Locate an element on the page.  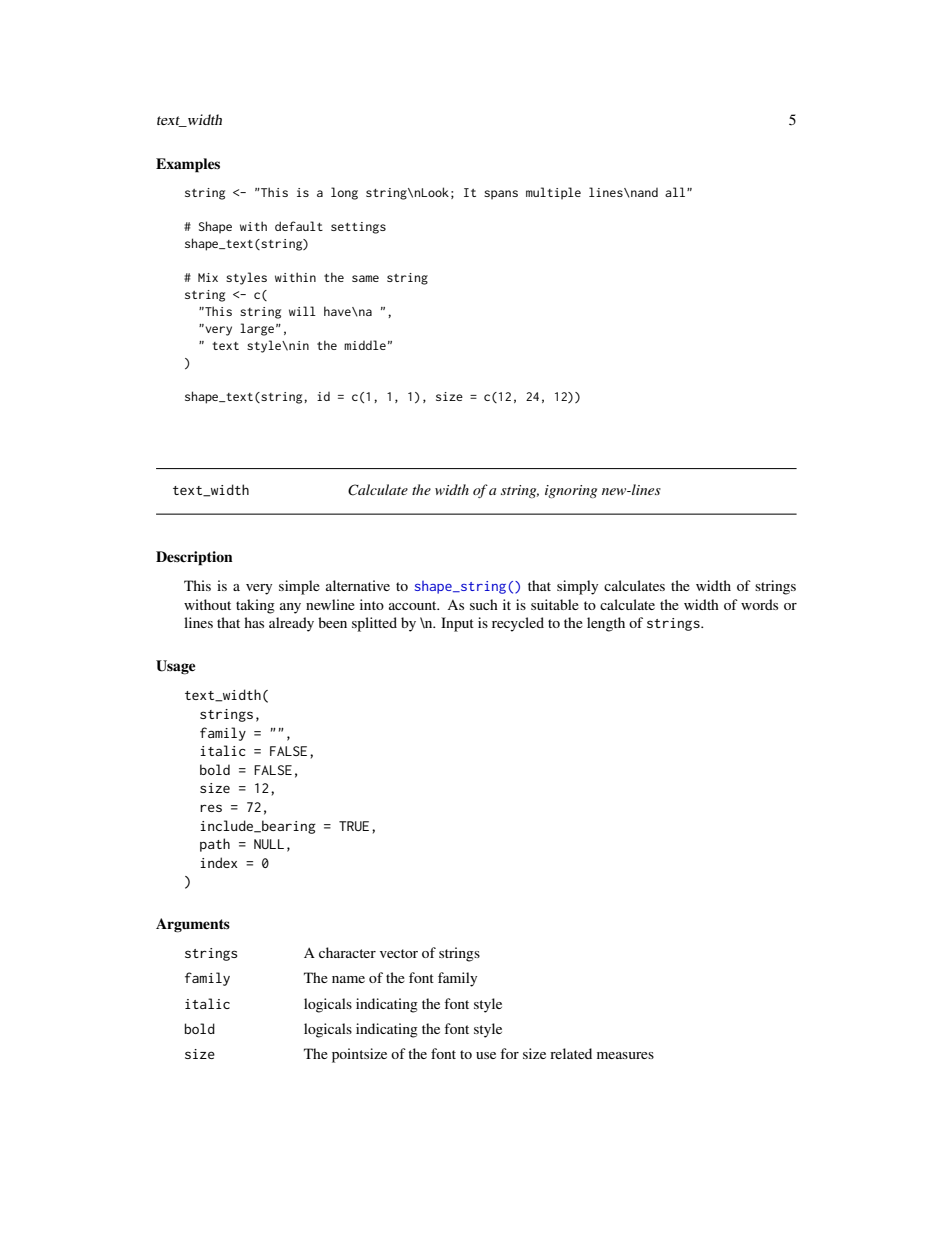
middle is located at coordinates (365, 345).
